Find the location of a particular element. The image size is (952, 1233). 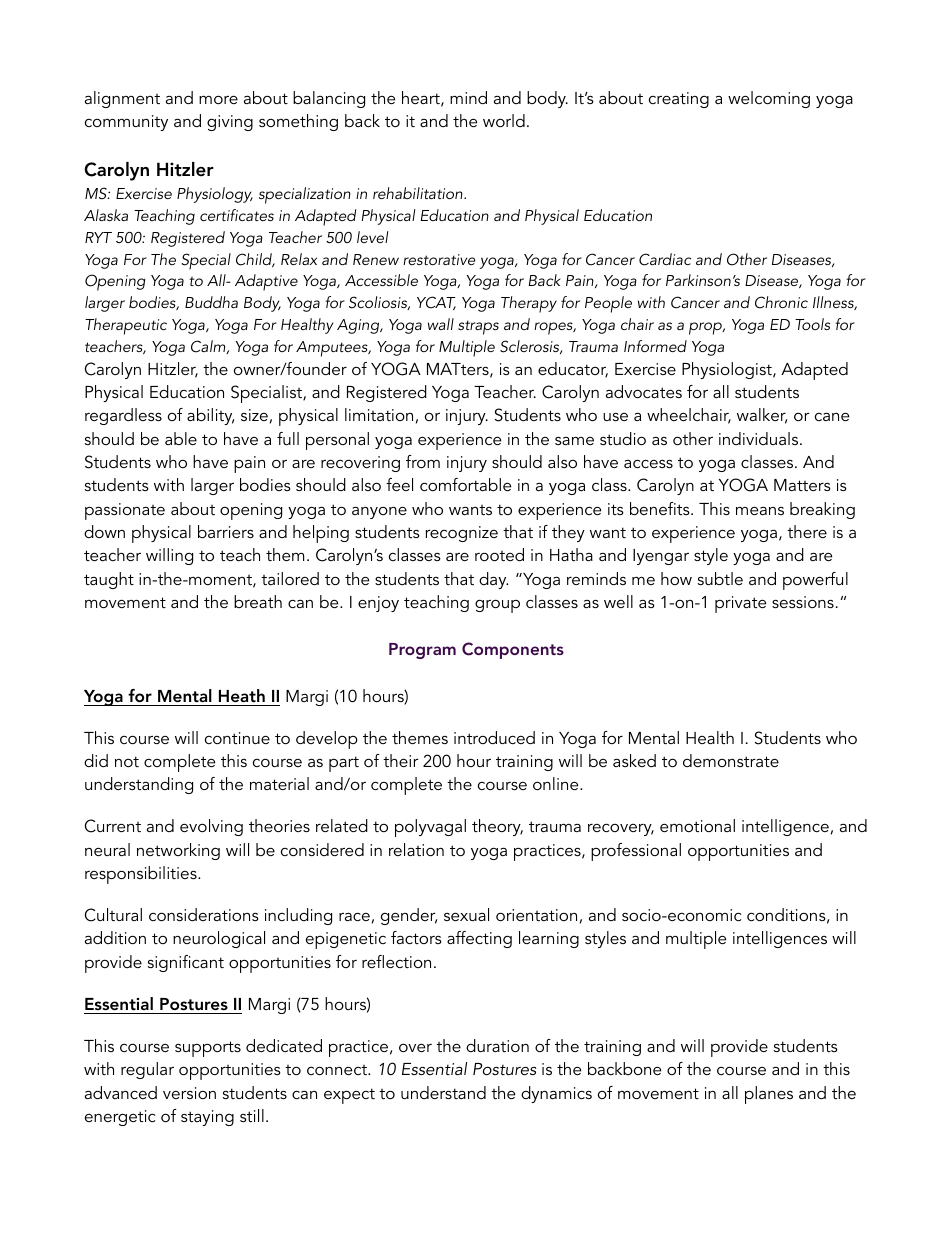

group is located at coordinates (497, 606).
